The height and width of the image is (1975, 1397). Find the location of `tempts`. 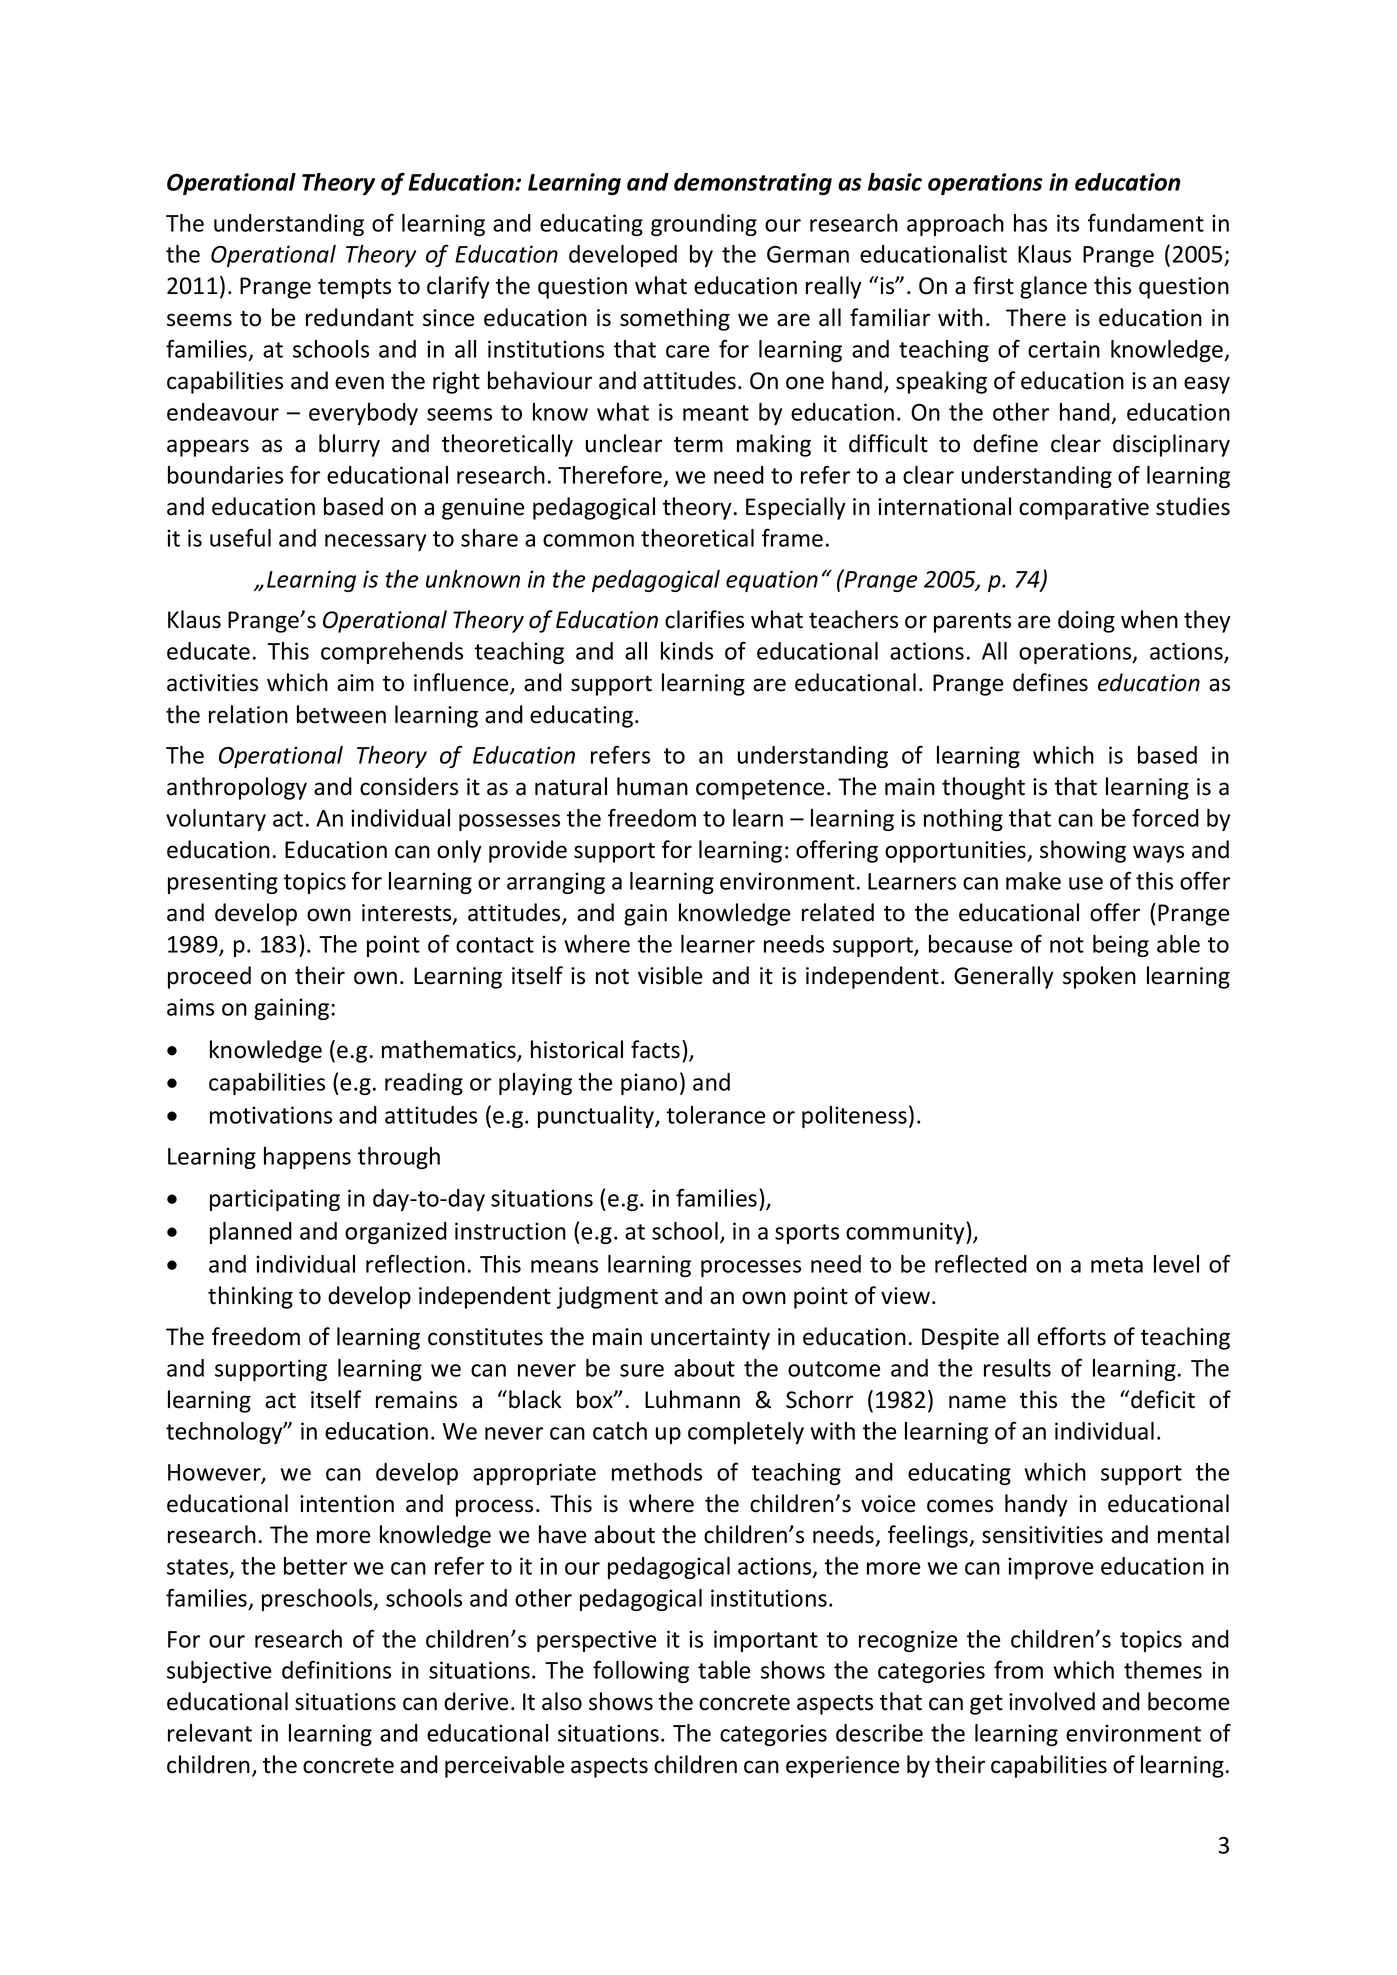

tempts is located at coordinates (354, 289).
